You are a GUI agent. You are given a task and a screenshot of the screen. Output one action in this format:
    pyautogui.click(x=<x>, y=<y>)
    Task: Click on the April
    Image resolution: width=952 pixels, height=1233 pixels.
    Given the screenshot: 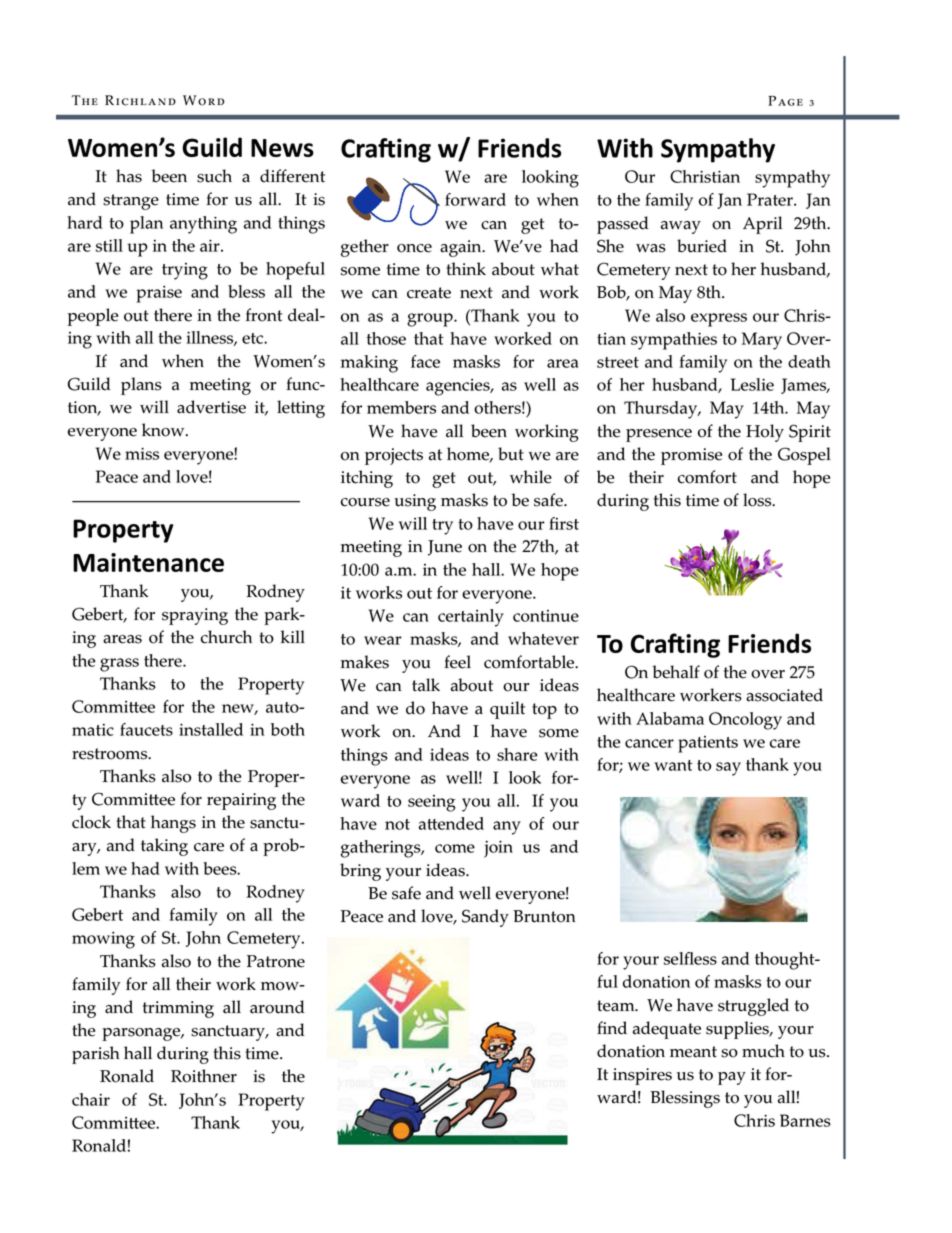 What is the action you would take?
    pyautogui.click(x=762, y=225)
